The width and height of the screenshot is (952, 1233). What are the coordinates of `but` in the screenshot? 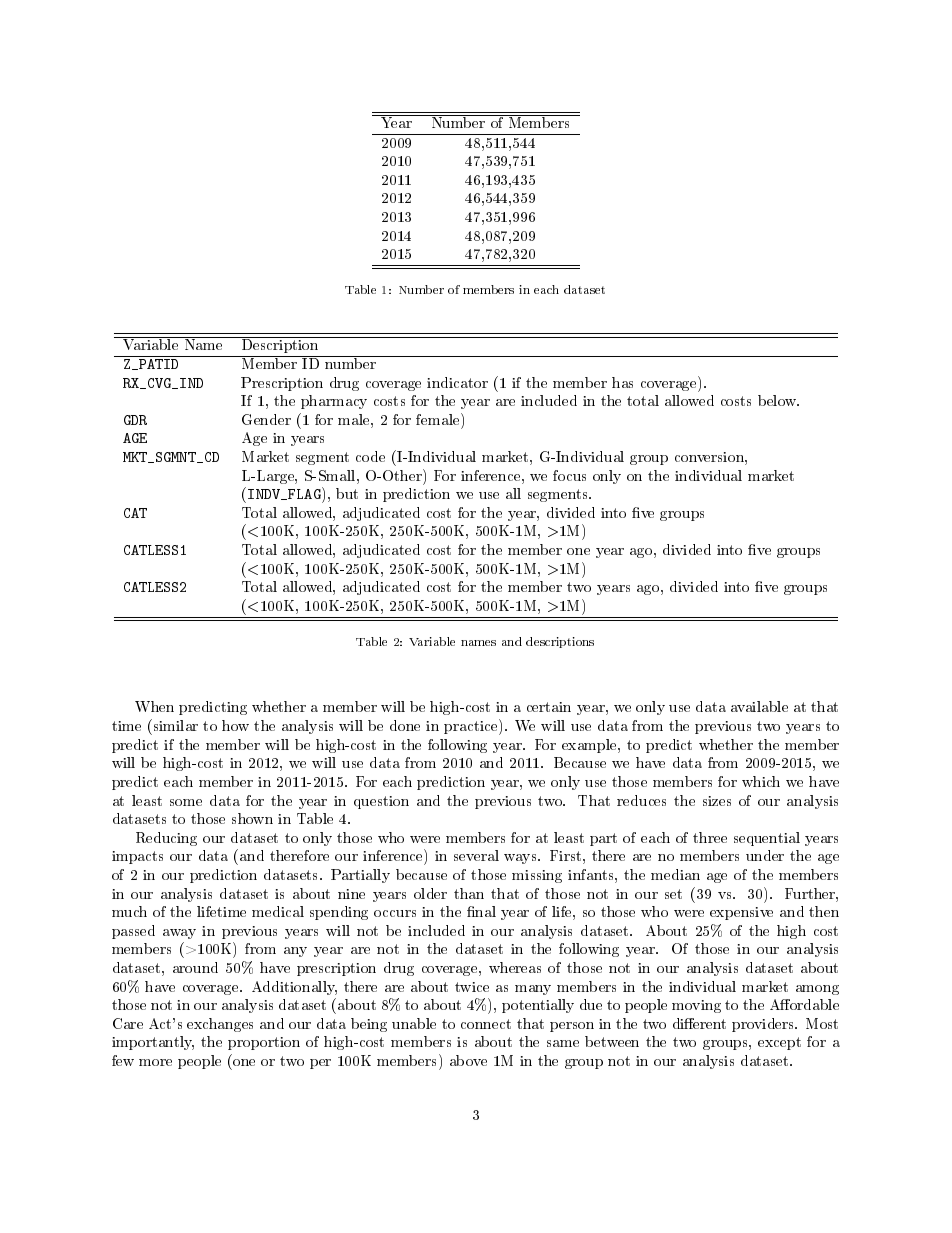 It's located at (347, 493).
